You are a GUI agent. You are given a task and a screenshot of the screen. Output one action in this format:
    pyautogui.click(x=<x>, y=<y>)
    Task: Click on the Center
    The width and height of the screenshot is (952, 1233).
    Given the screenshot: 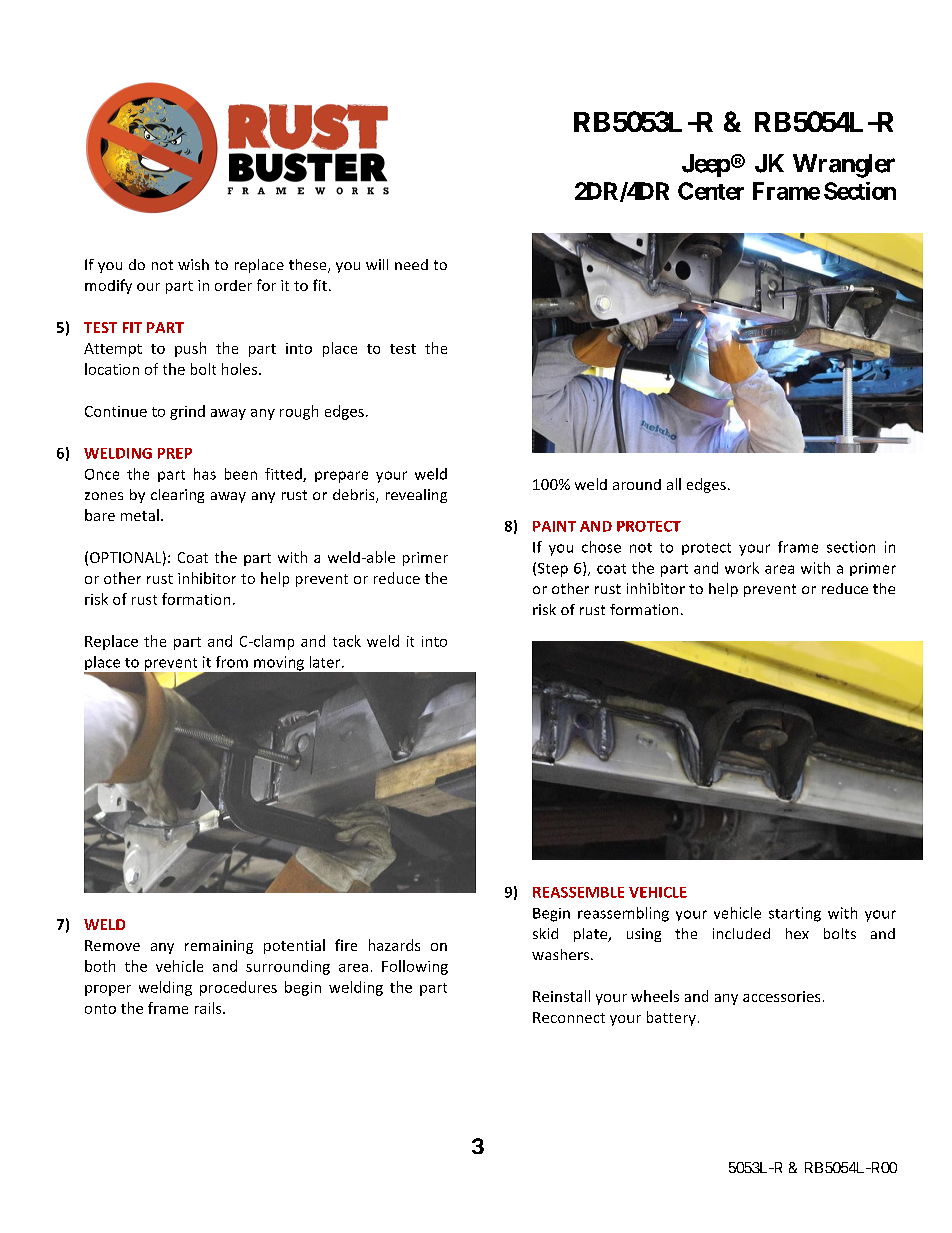 What is the action you would take?
    pyautogui.click(x=711, y=191)
